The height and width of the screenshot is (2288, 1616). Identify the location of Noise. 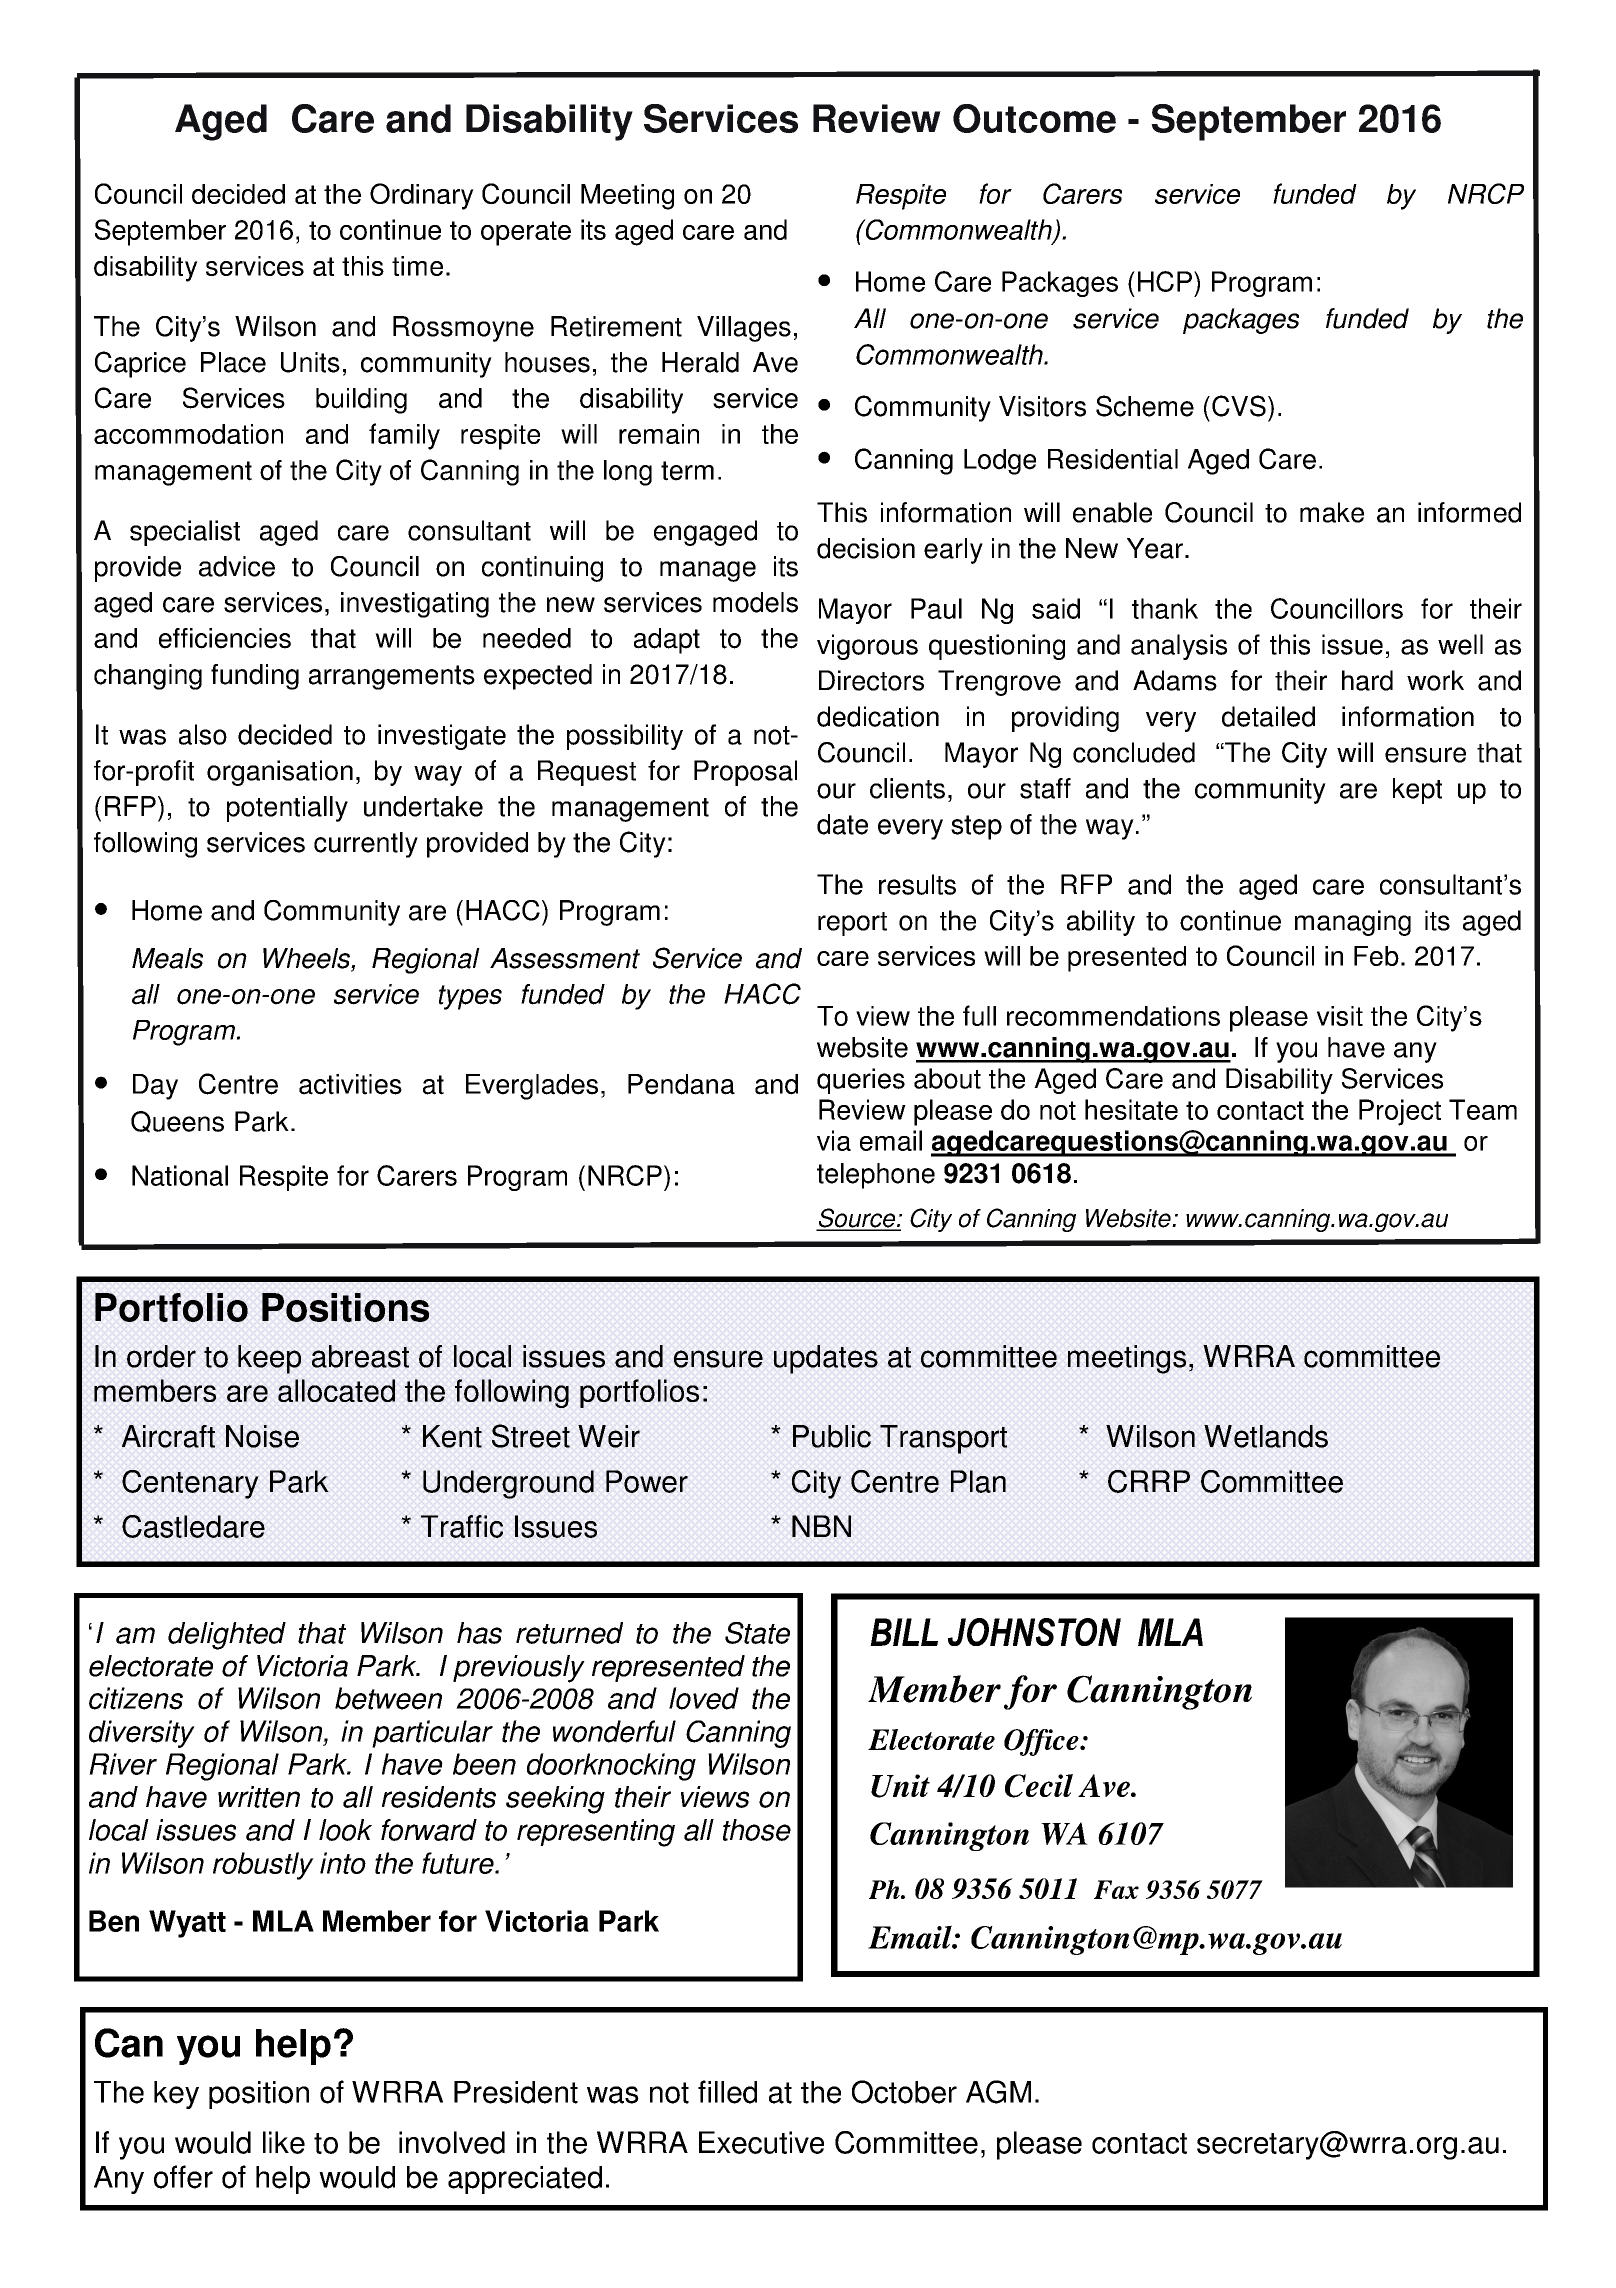
(262, 1436).
